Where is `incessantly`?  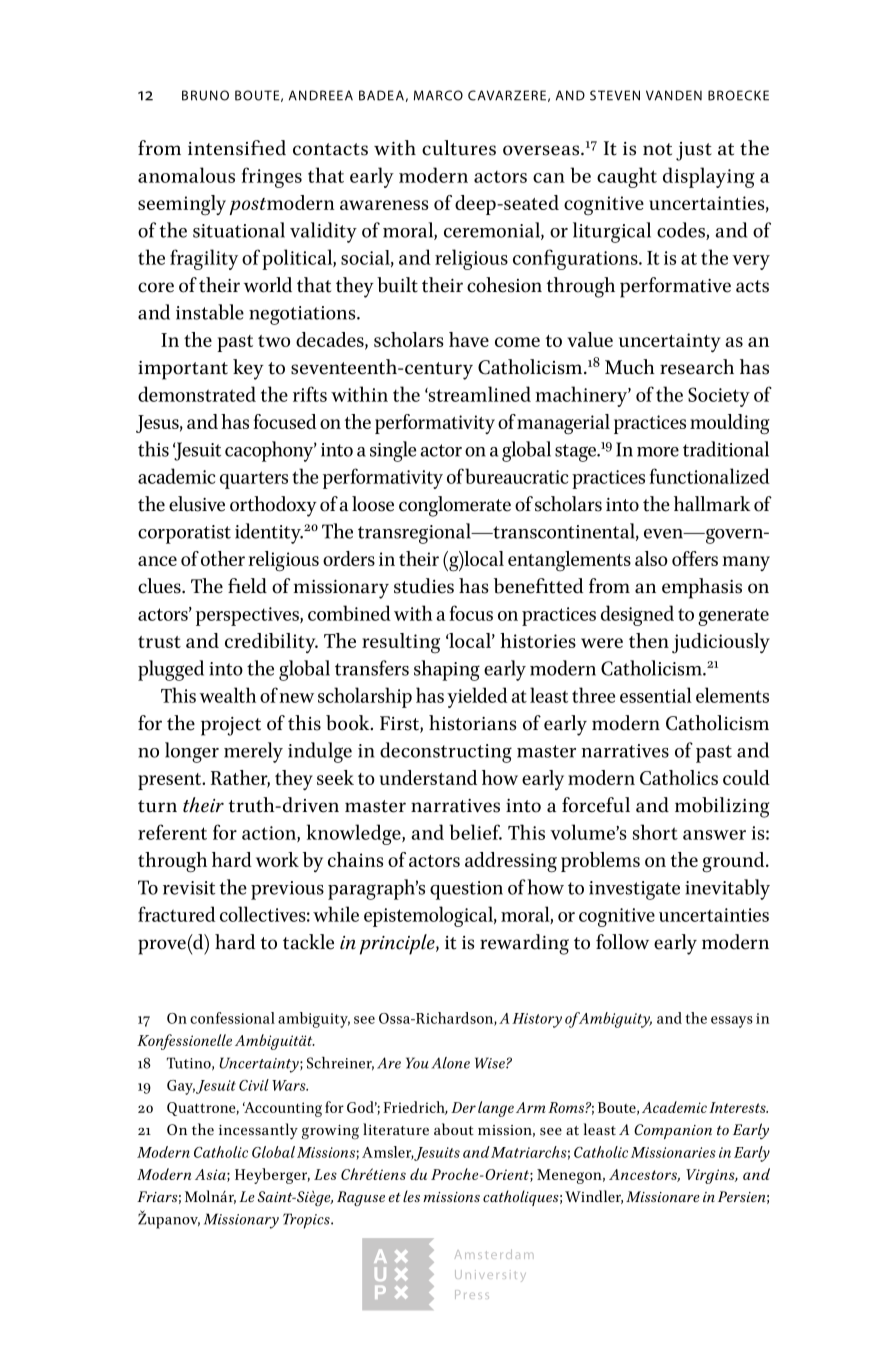
incessantly is located at coordinates (258, 1131).
